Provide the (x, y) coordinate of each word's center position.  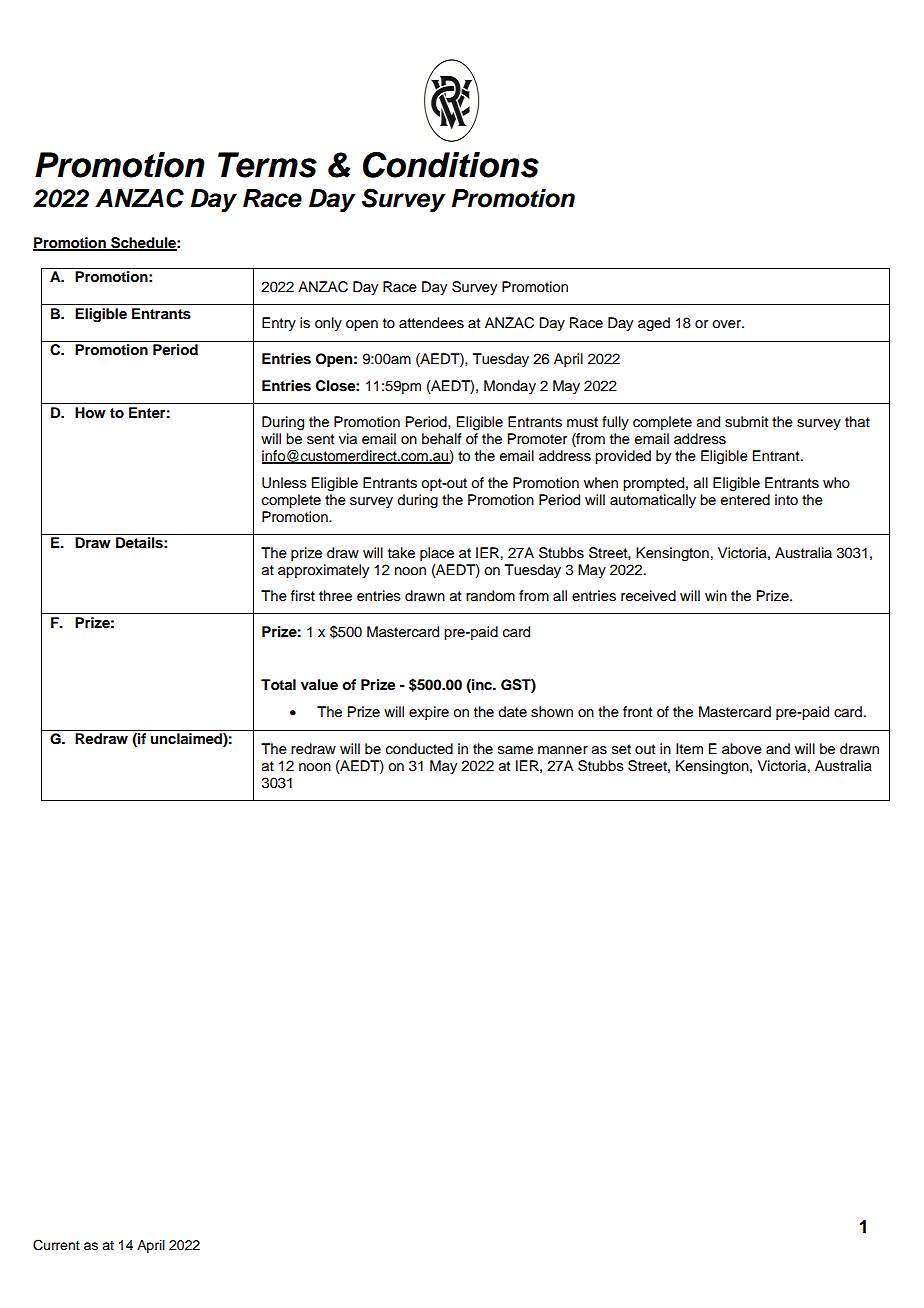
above (742, 749)
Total (278, 684)
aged (654, 324)
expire (429, 713)
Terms (267, 165)
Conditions (451, 165)
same (515, 750)
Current (56, 1245)
